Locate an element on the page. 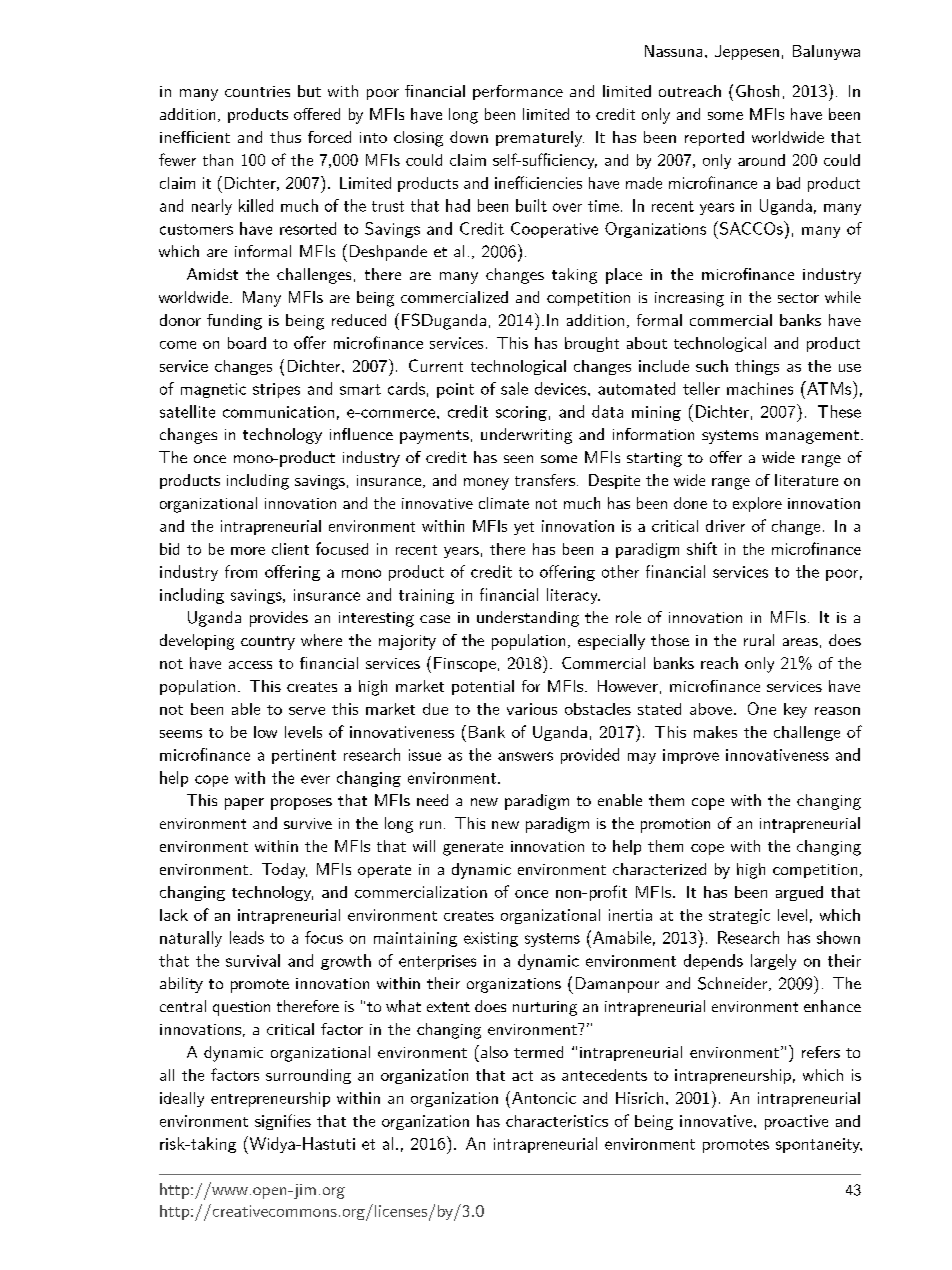 This page has width=952, height=1270. board is located at coordinates (247, 343).
